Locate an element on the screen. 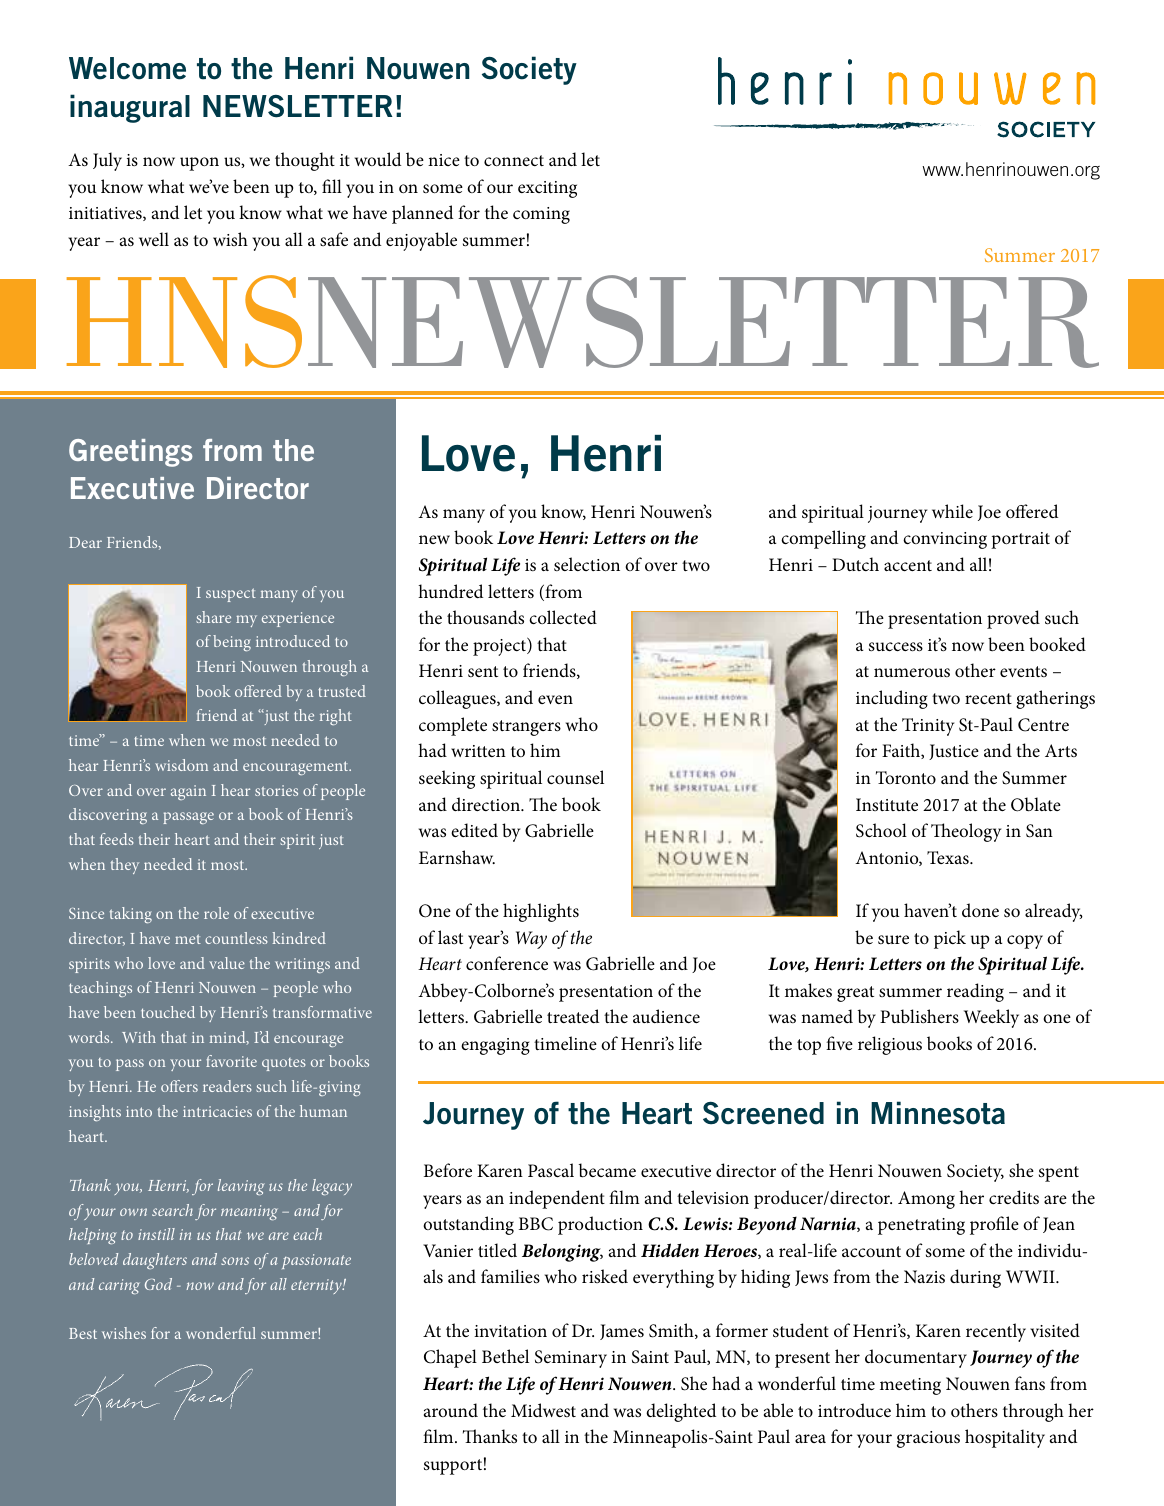  wisdom is located at coordinates (181, 765).
